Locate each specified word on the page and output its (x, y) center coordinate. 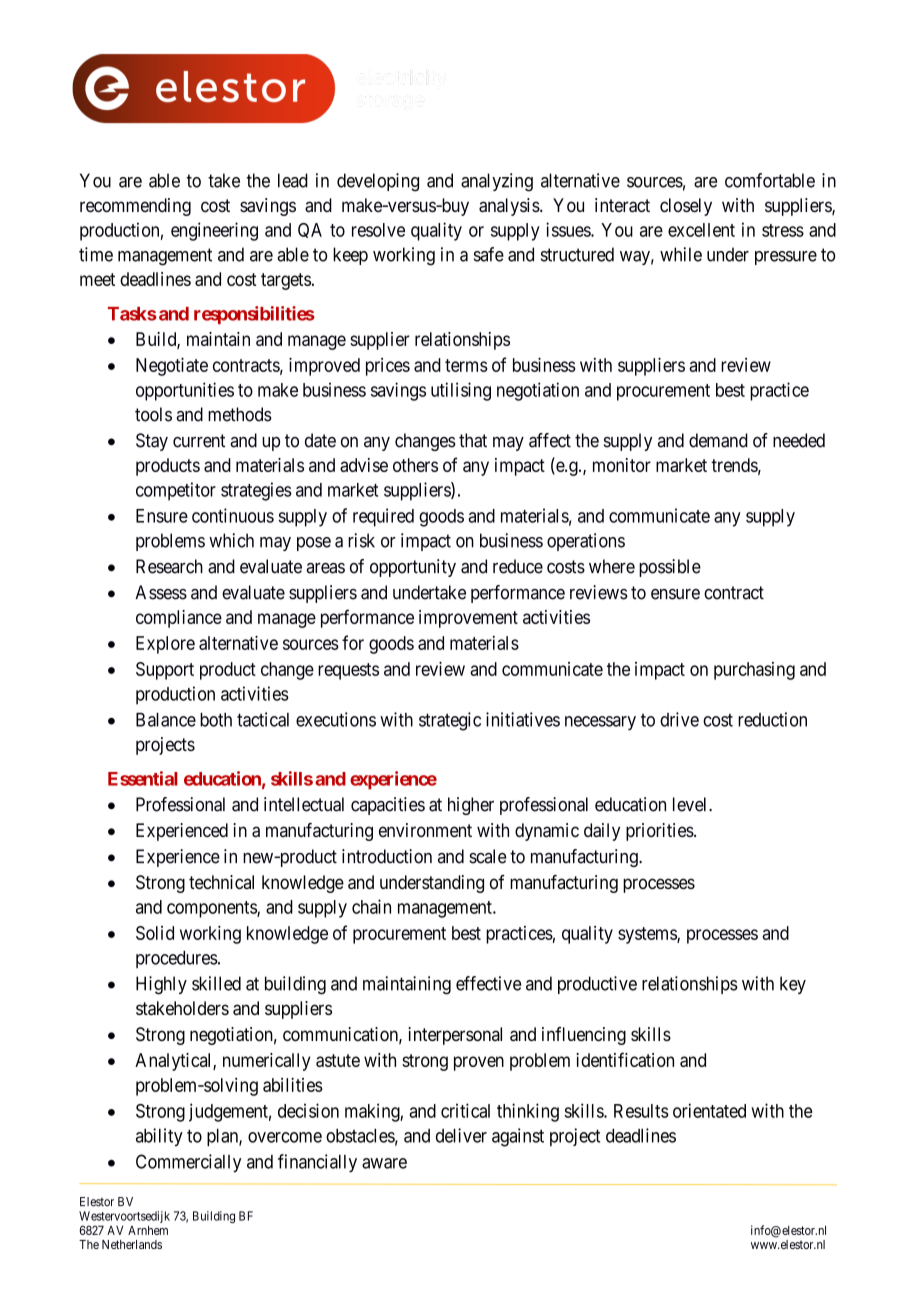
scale (487, 856)
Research (169, 566)
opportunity (413, 568)
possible (670, 568)
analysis (509, 207)
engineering (214, 231)
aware (384, 1163)
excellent (701, 230)
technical (221, 882)
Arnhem (148, 1230)
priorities (660, 832)
